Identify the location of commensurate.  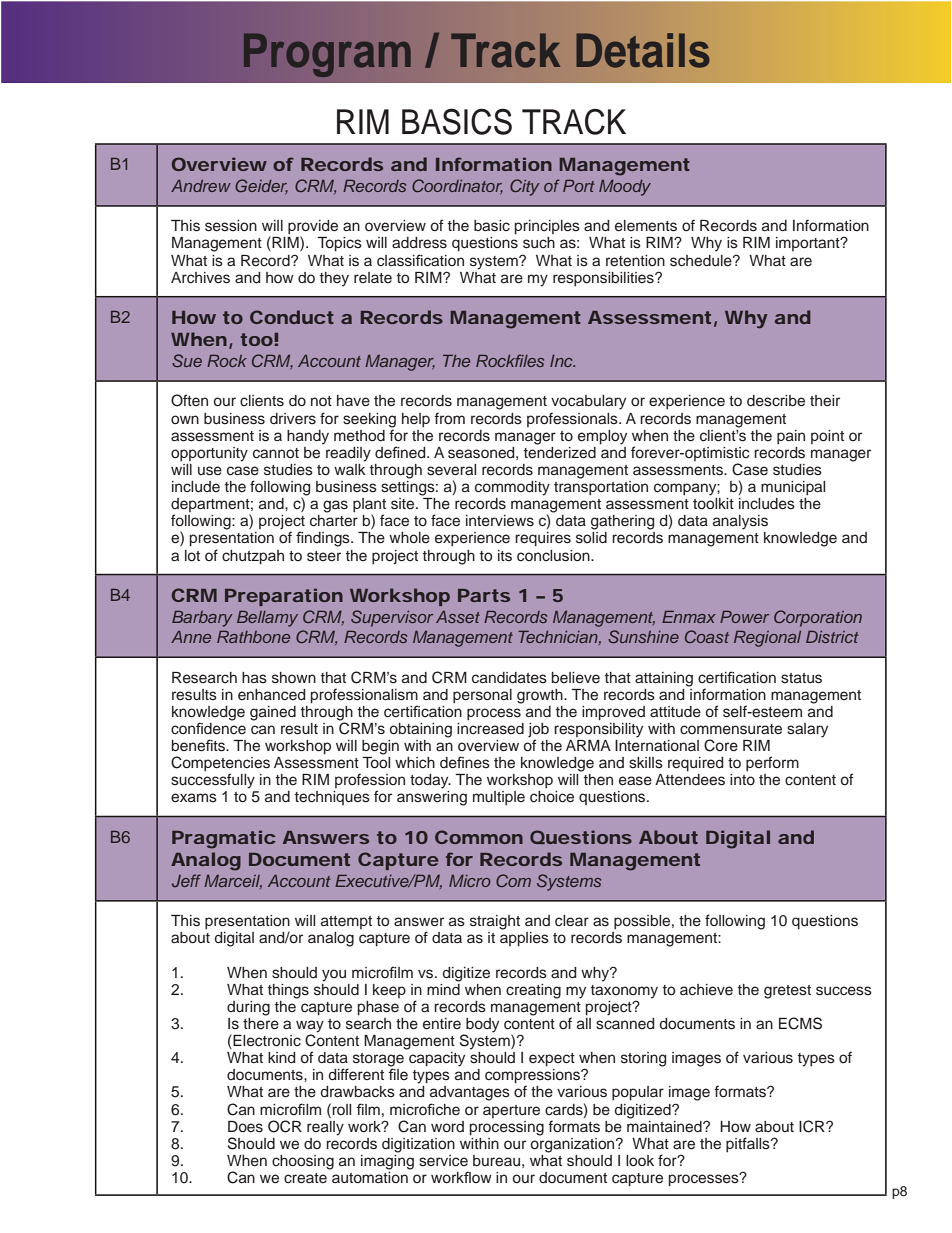
(731, 729).
